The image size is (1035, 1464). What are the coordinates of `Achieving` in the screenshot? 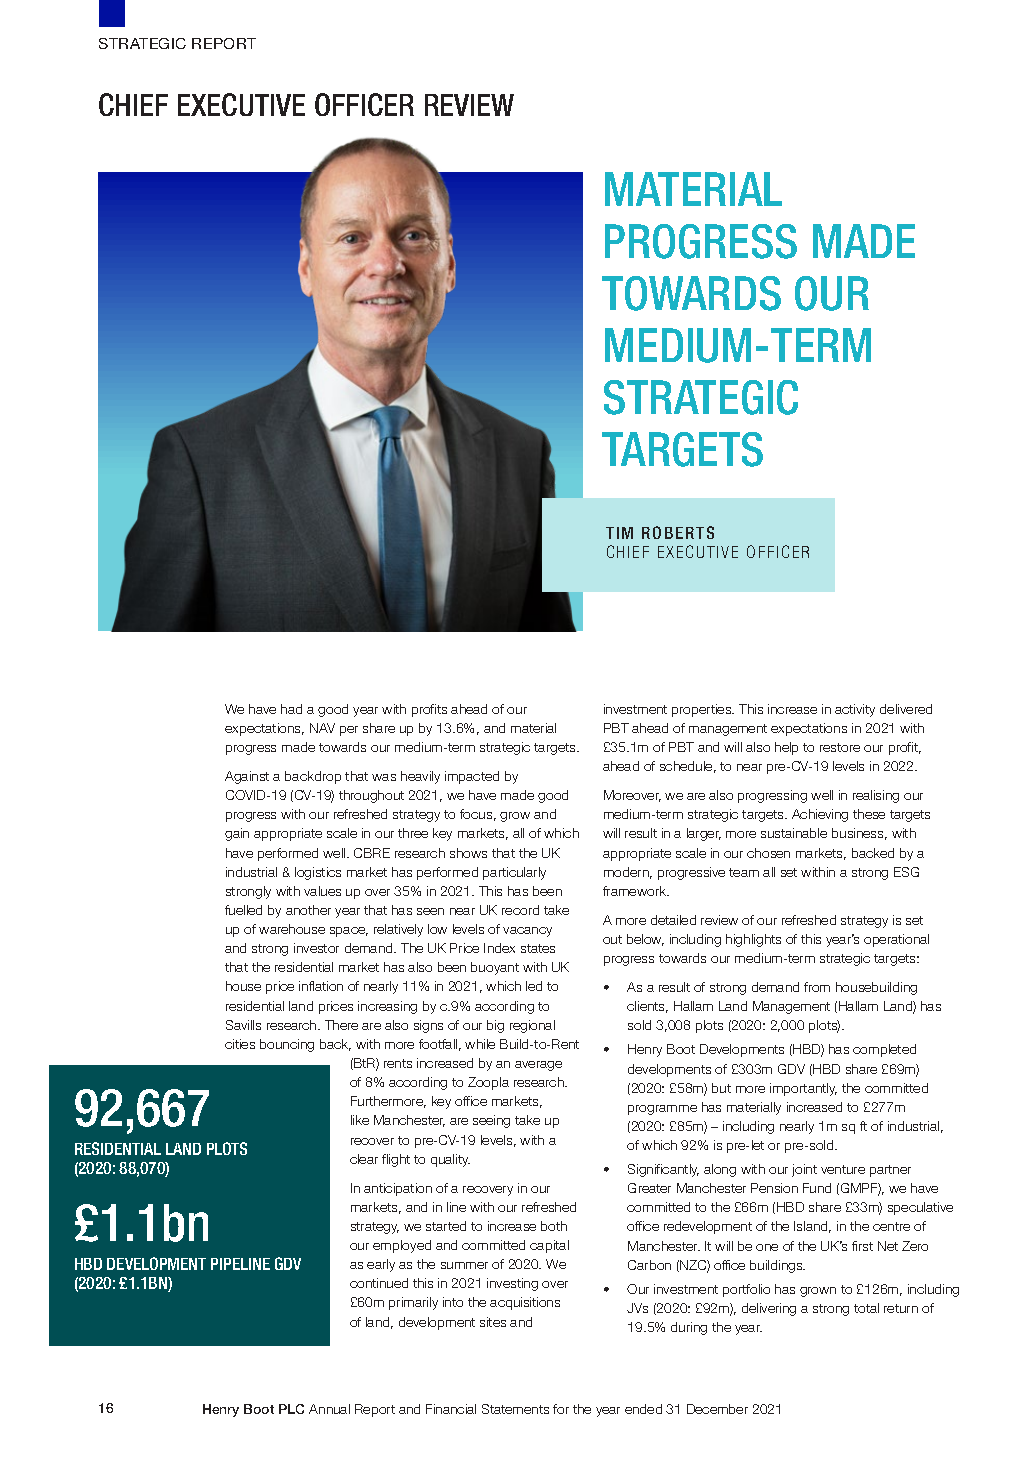 It's located at (820, 815).
